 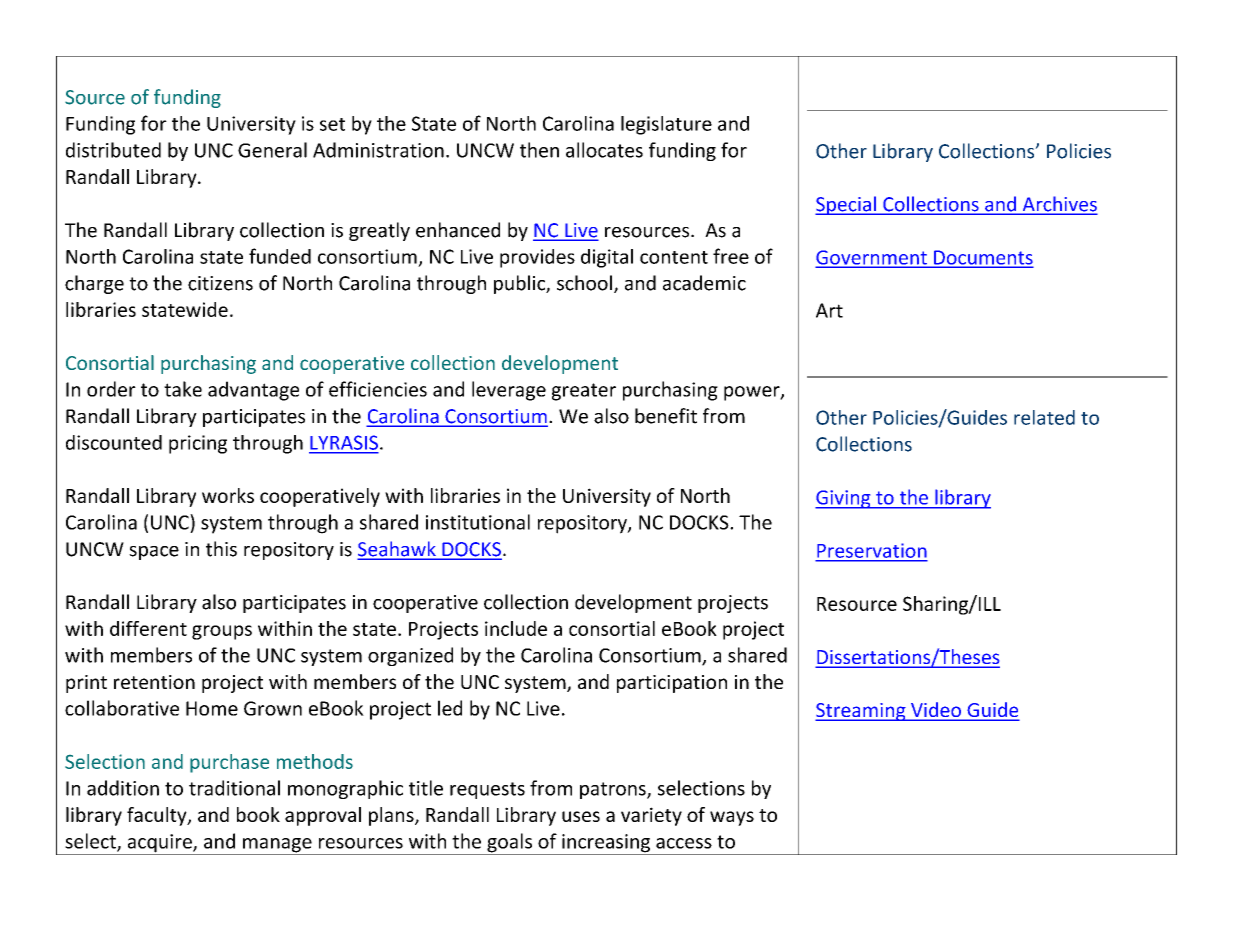 What do you see at coordinates (272, 150) in the screenshot?
I see `General` at bounding box center [272, 150].
